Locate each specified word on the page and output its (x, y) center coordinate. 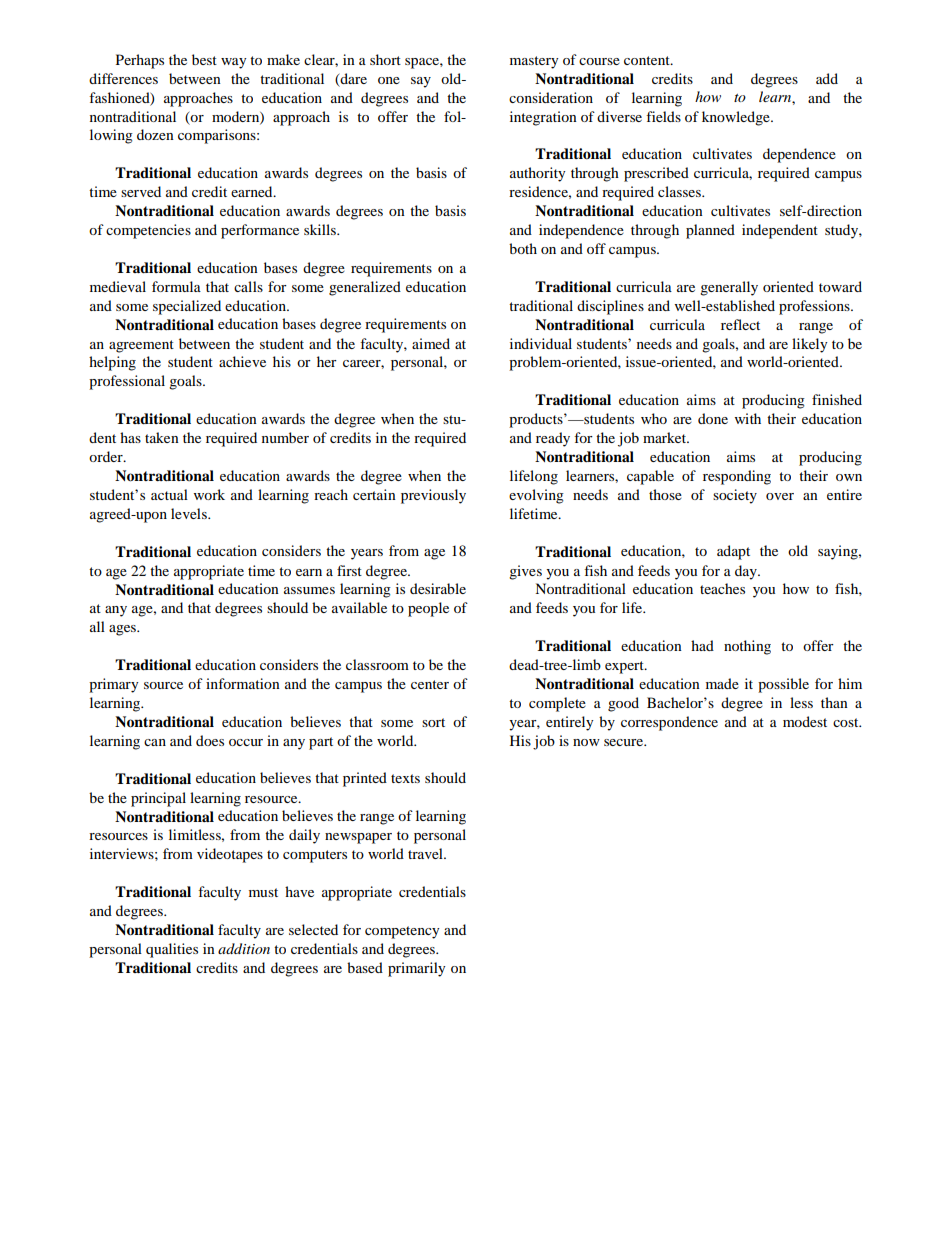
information (243, 683)
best (204, 59)
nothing (747, 647)
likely (810, 345)
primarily (417, 969)
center (430, 684)
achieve (242, 361)
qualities (172, 950)
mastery (534, 62)
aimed (431, 343)
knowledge (737, 118)
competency (402, 932)
